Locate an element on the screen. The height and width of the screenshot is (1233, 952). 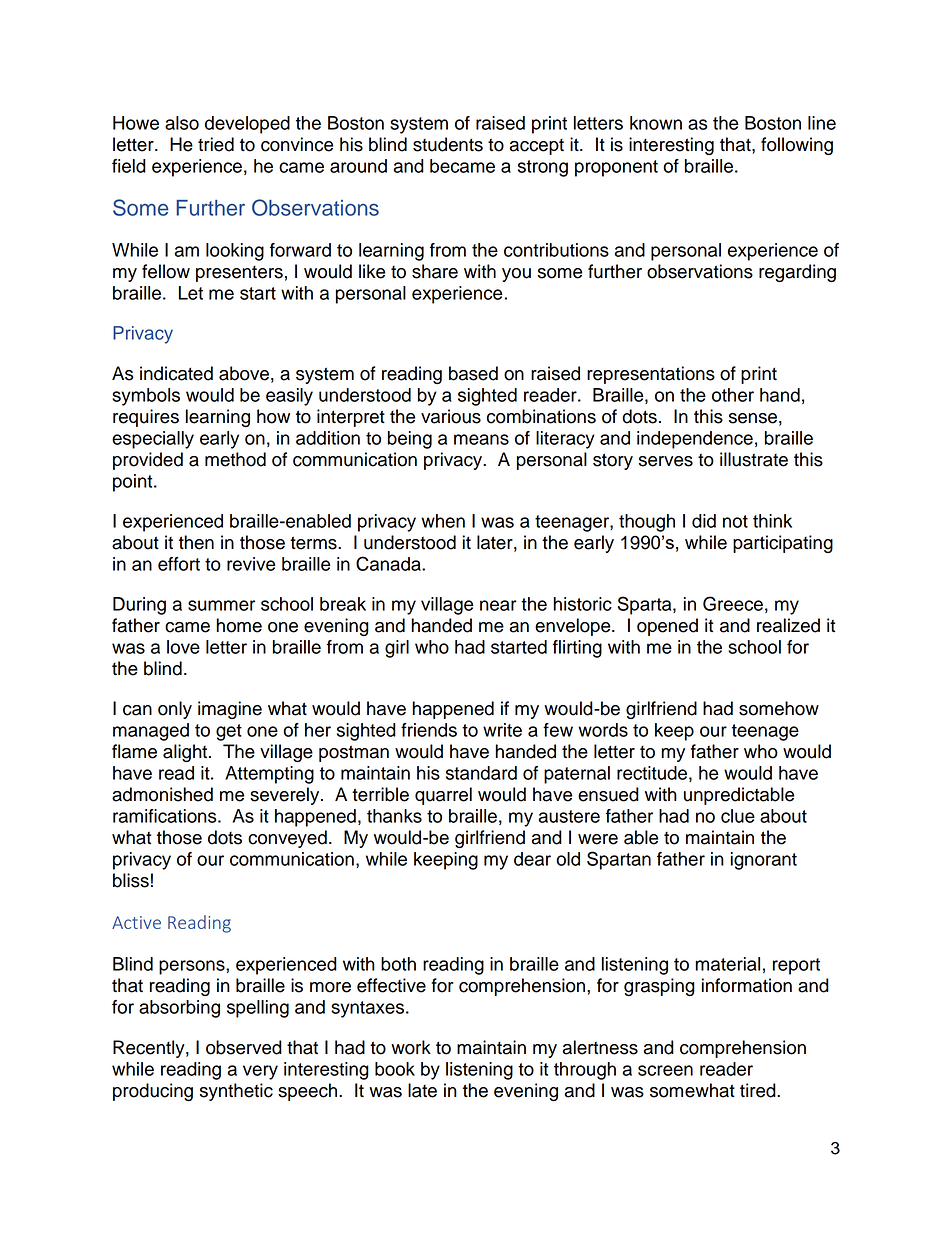
other is located at coordinates (733, 395).
